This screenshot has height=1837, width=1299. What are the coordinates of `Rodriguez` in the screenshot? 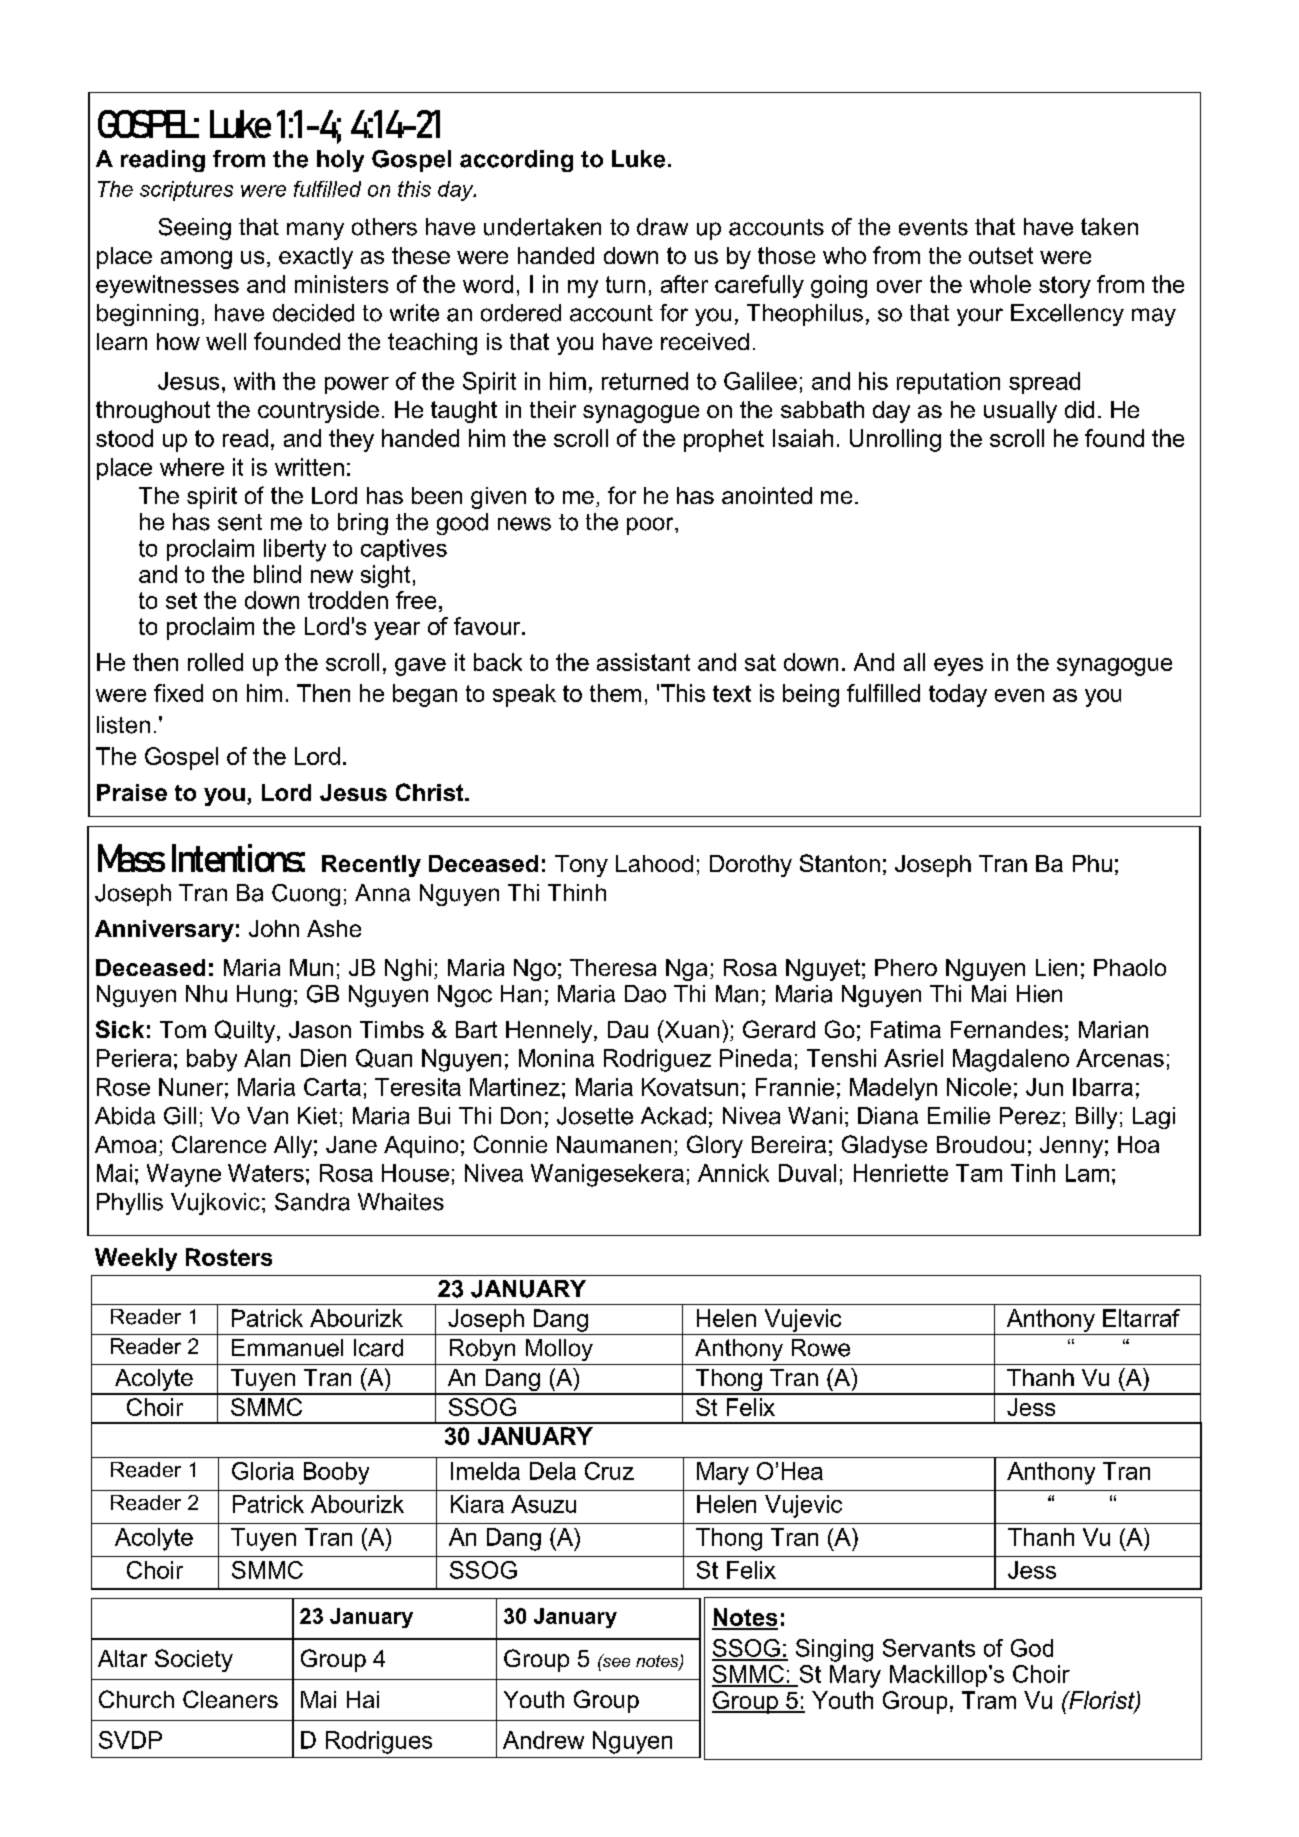 It's located at (657, 1060).
